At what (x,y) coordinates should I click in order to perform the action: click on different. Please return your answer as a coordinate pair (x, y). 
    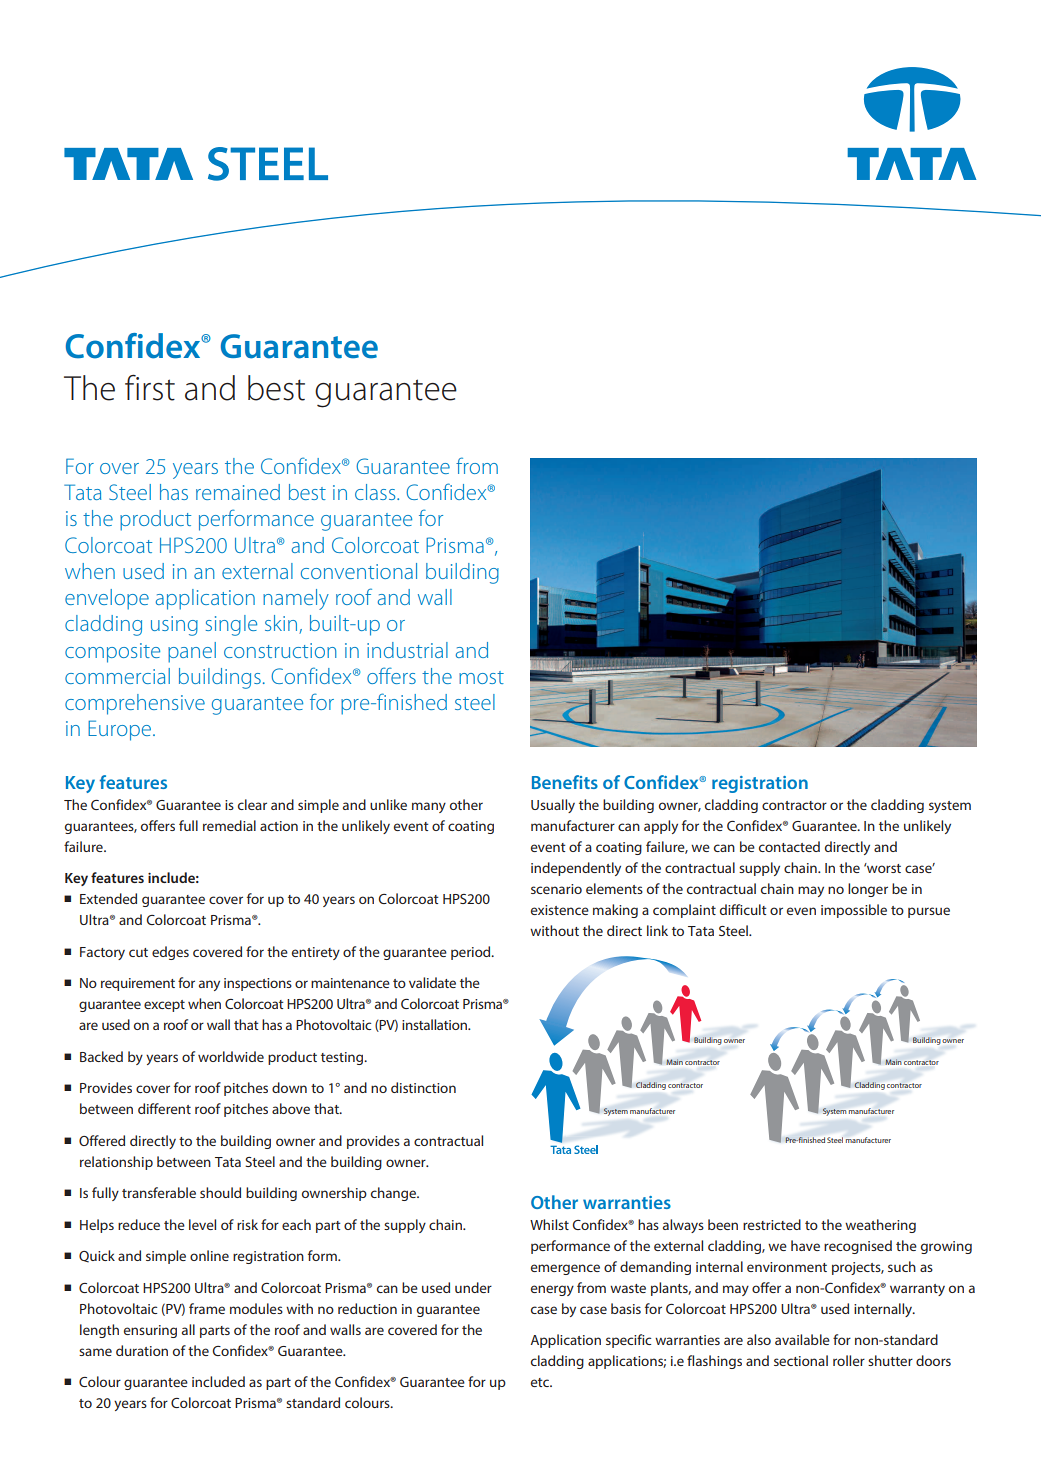
    Looking at the image, I should click on (164, 1108).
